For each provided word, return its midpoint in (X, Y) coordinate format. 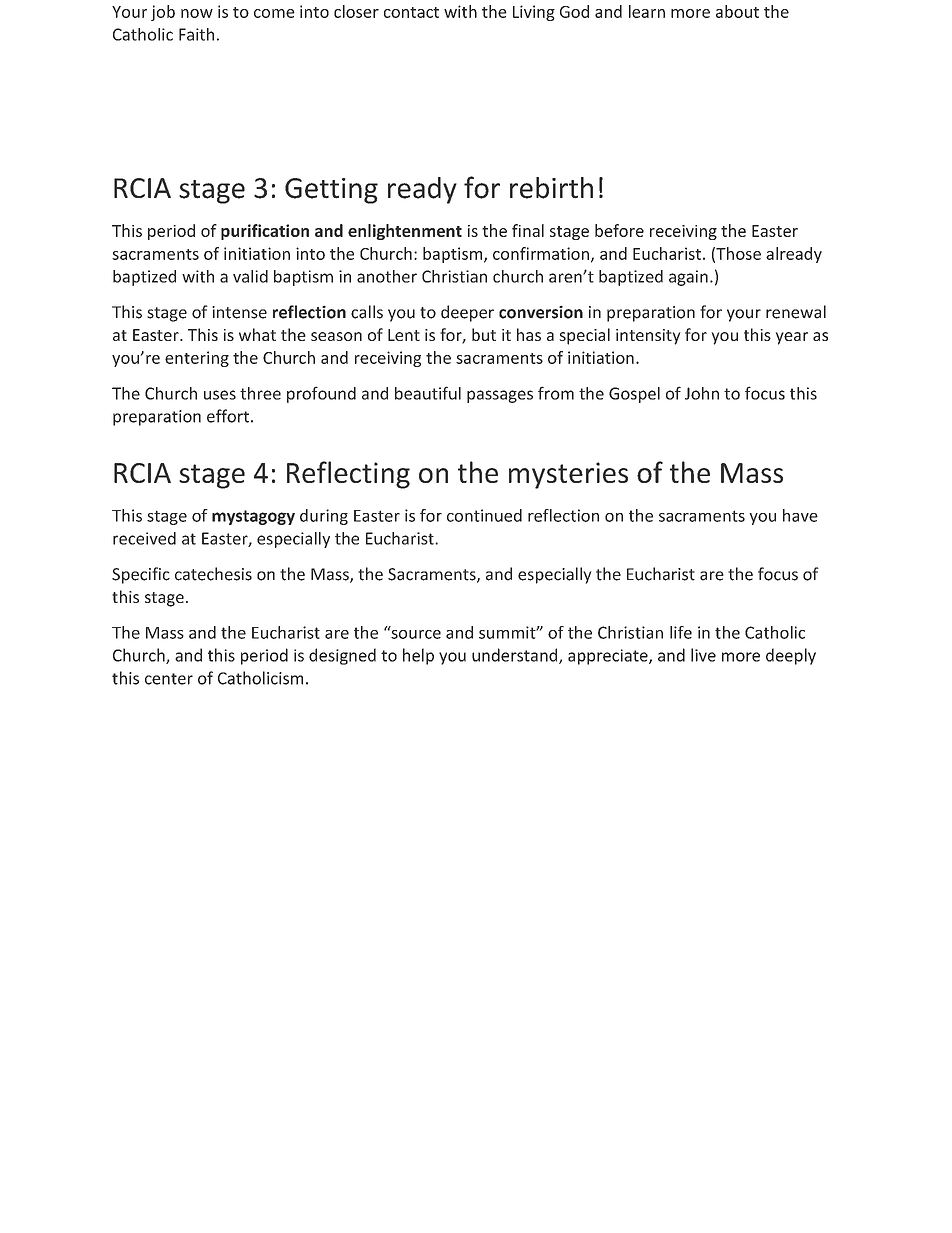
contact (411, 12)
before (619, 230)
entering (197, 359)
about (737, 11)
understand (516, 656)
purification (265, 232)
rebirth (551, 188)
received (144, 538)
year (792, 338)
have (800, 515)
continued (484, 515)
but (484, 334)
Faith (196, 34)
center (169, 679)
